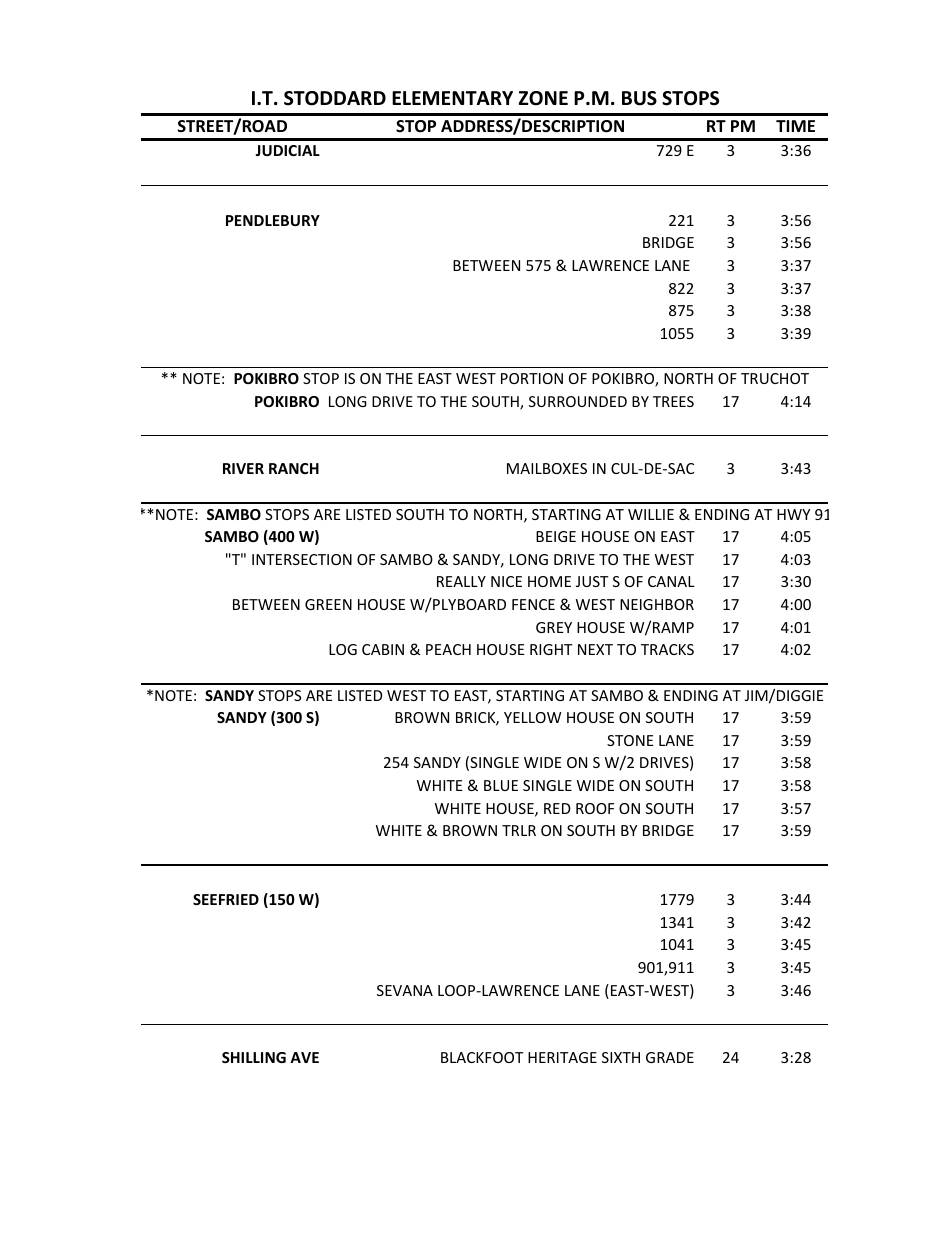  I want to click on NICE, so click(506, 581).
